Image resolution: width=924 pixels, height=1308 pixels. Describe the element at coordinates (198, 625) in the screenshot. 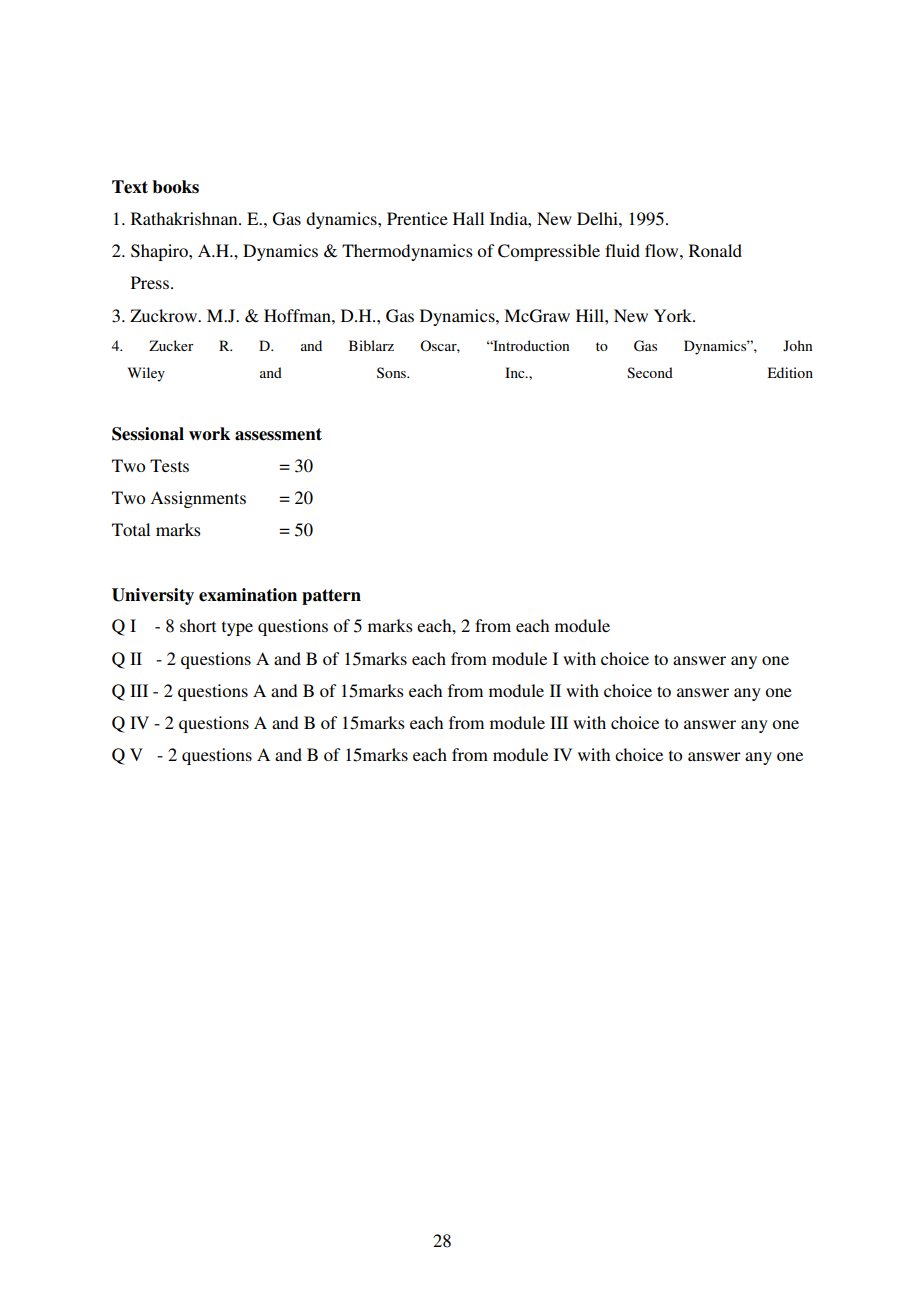

I see `short` at that location.
